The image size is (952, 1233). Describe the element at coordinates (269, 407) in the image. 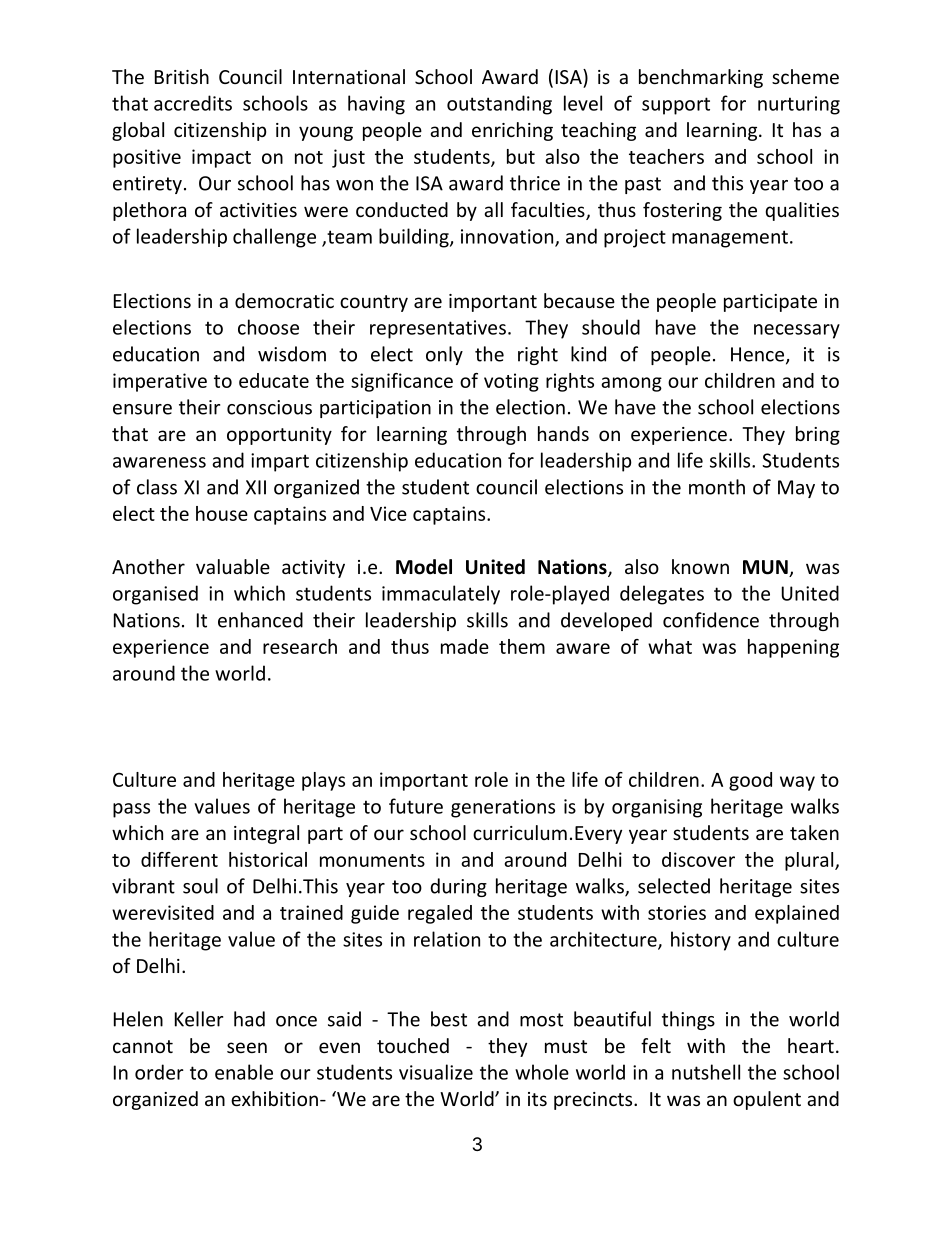

I see `conscious` at that location.
